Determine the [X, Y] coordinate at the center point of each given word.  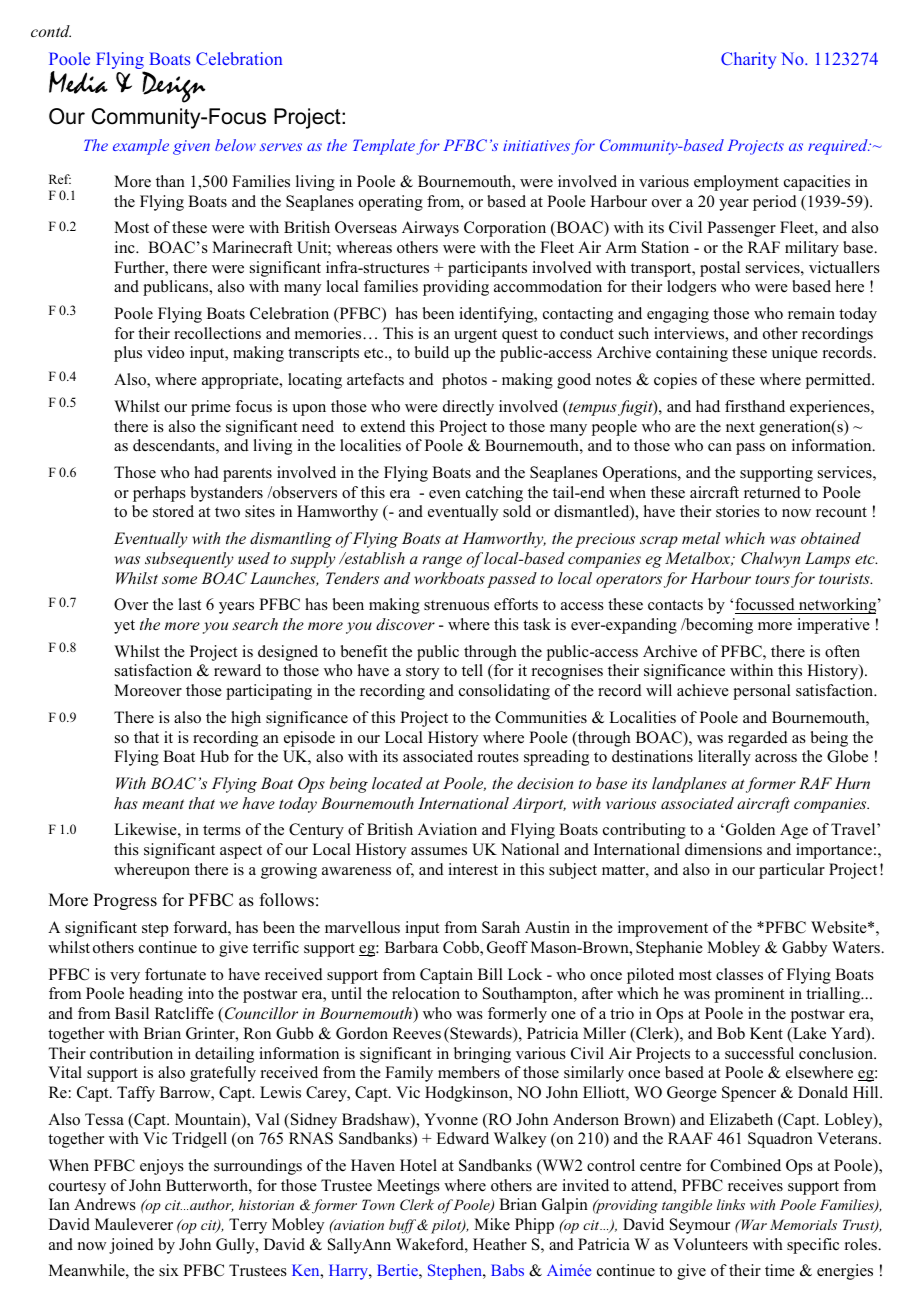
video [165, 352]
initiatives [536, 145]
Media [78, 82]
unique [795, 354]
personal [762, 692]
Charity [748, 60]
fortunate [175, 974]
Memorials [803, 1224]
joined [131, 1246]
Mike [492, 1224]
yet [124, 627]
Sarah [501, 927]
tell [472, 670]
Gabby [804, 949]
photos [464, 381]
